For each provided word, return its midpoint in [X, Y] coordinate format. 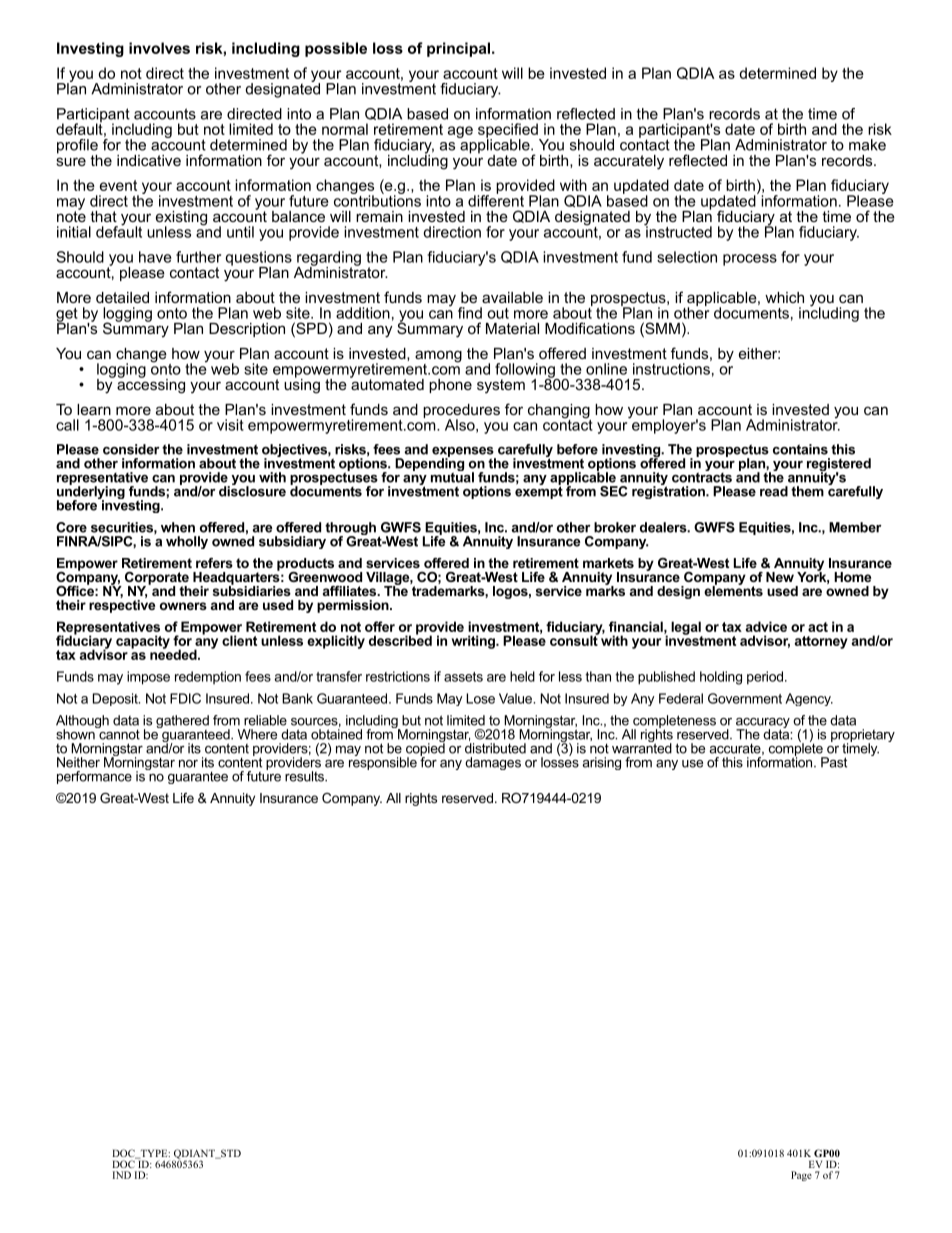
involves [159, 48]
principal [458, 49]
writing [474, 642]
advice [766, 626]
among [438, 357]
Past [834, 762]
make [867, 145]
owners [183, 606]
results [306, 776]
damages [493, 763]
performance [94, 777]
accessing [151, 385]
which [784, 297]
